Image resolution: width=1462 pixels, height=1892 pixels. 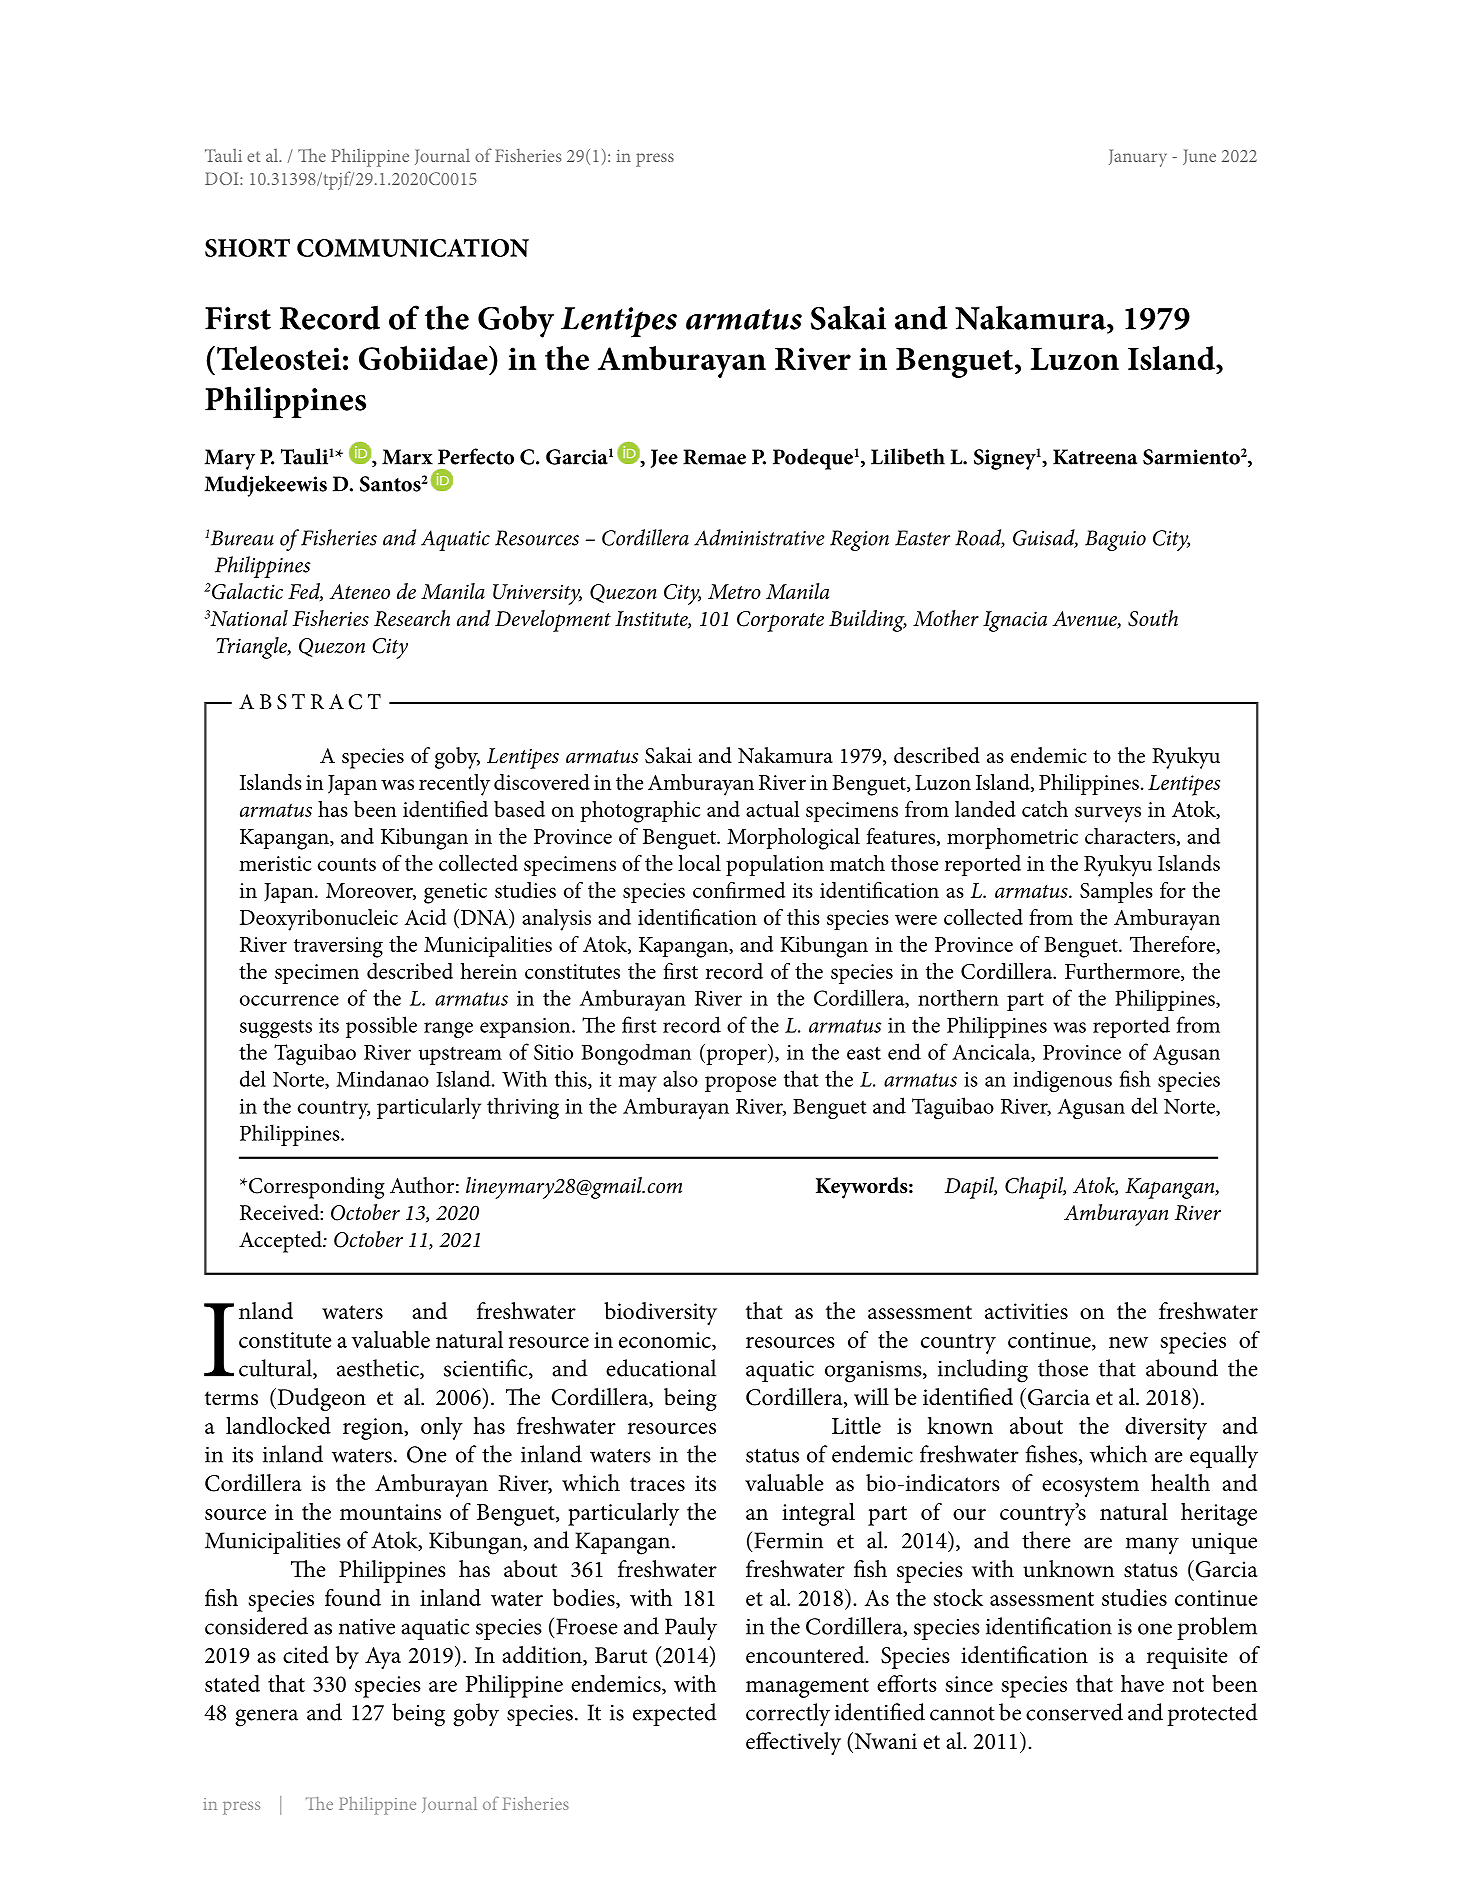 I want to click on new, so click(x=1128, y=1342).
